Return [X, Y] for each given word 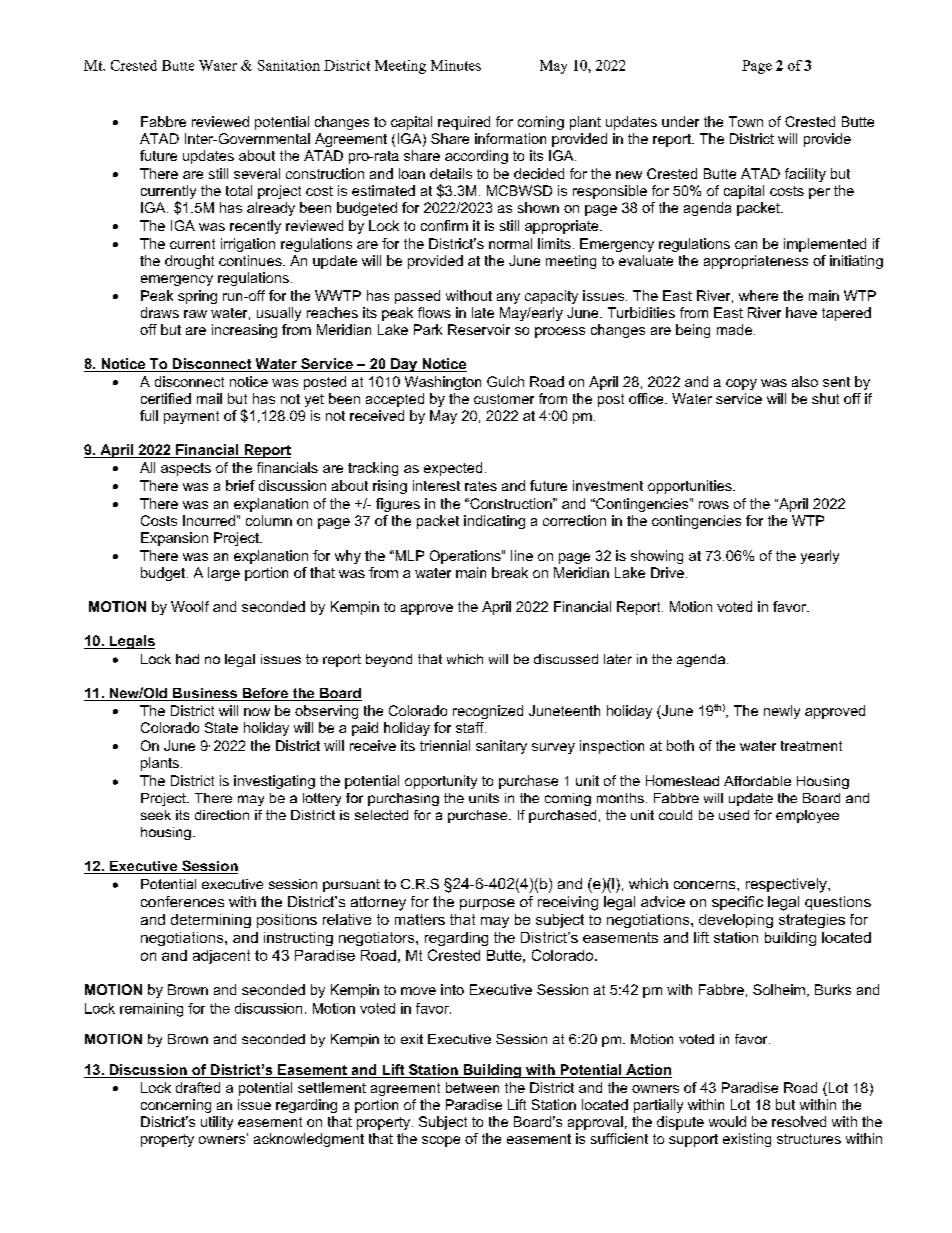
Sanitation [289, 65]
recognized [488, 712]
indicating [494, 522]
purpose [487, 904]
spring [197, 297]
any [508, 298]
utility [217, 1123]
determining [211, 921]
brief [240, 485]
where [758, 295]
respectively [787, 885]
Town [746, 121]
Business [205, 694]
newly [782, 712]
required [464, 123]
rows [714, 505]
